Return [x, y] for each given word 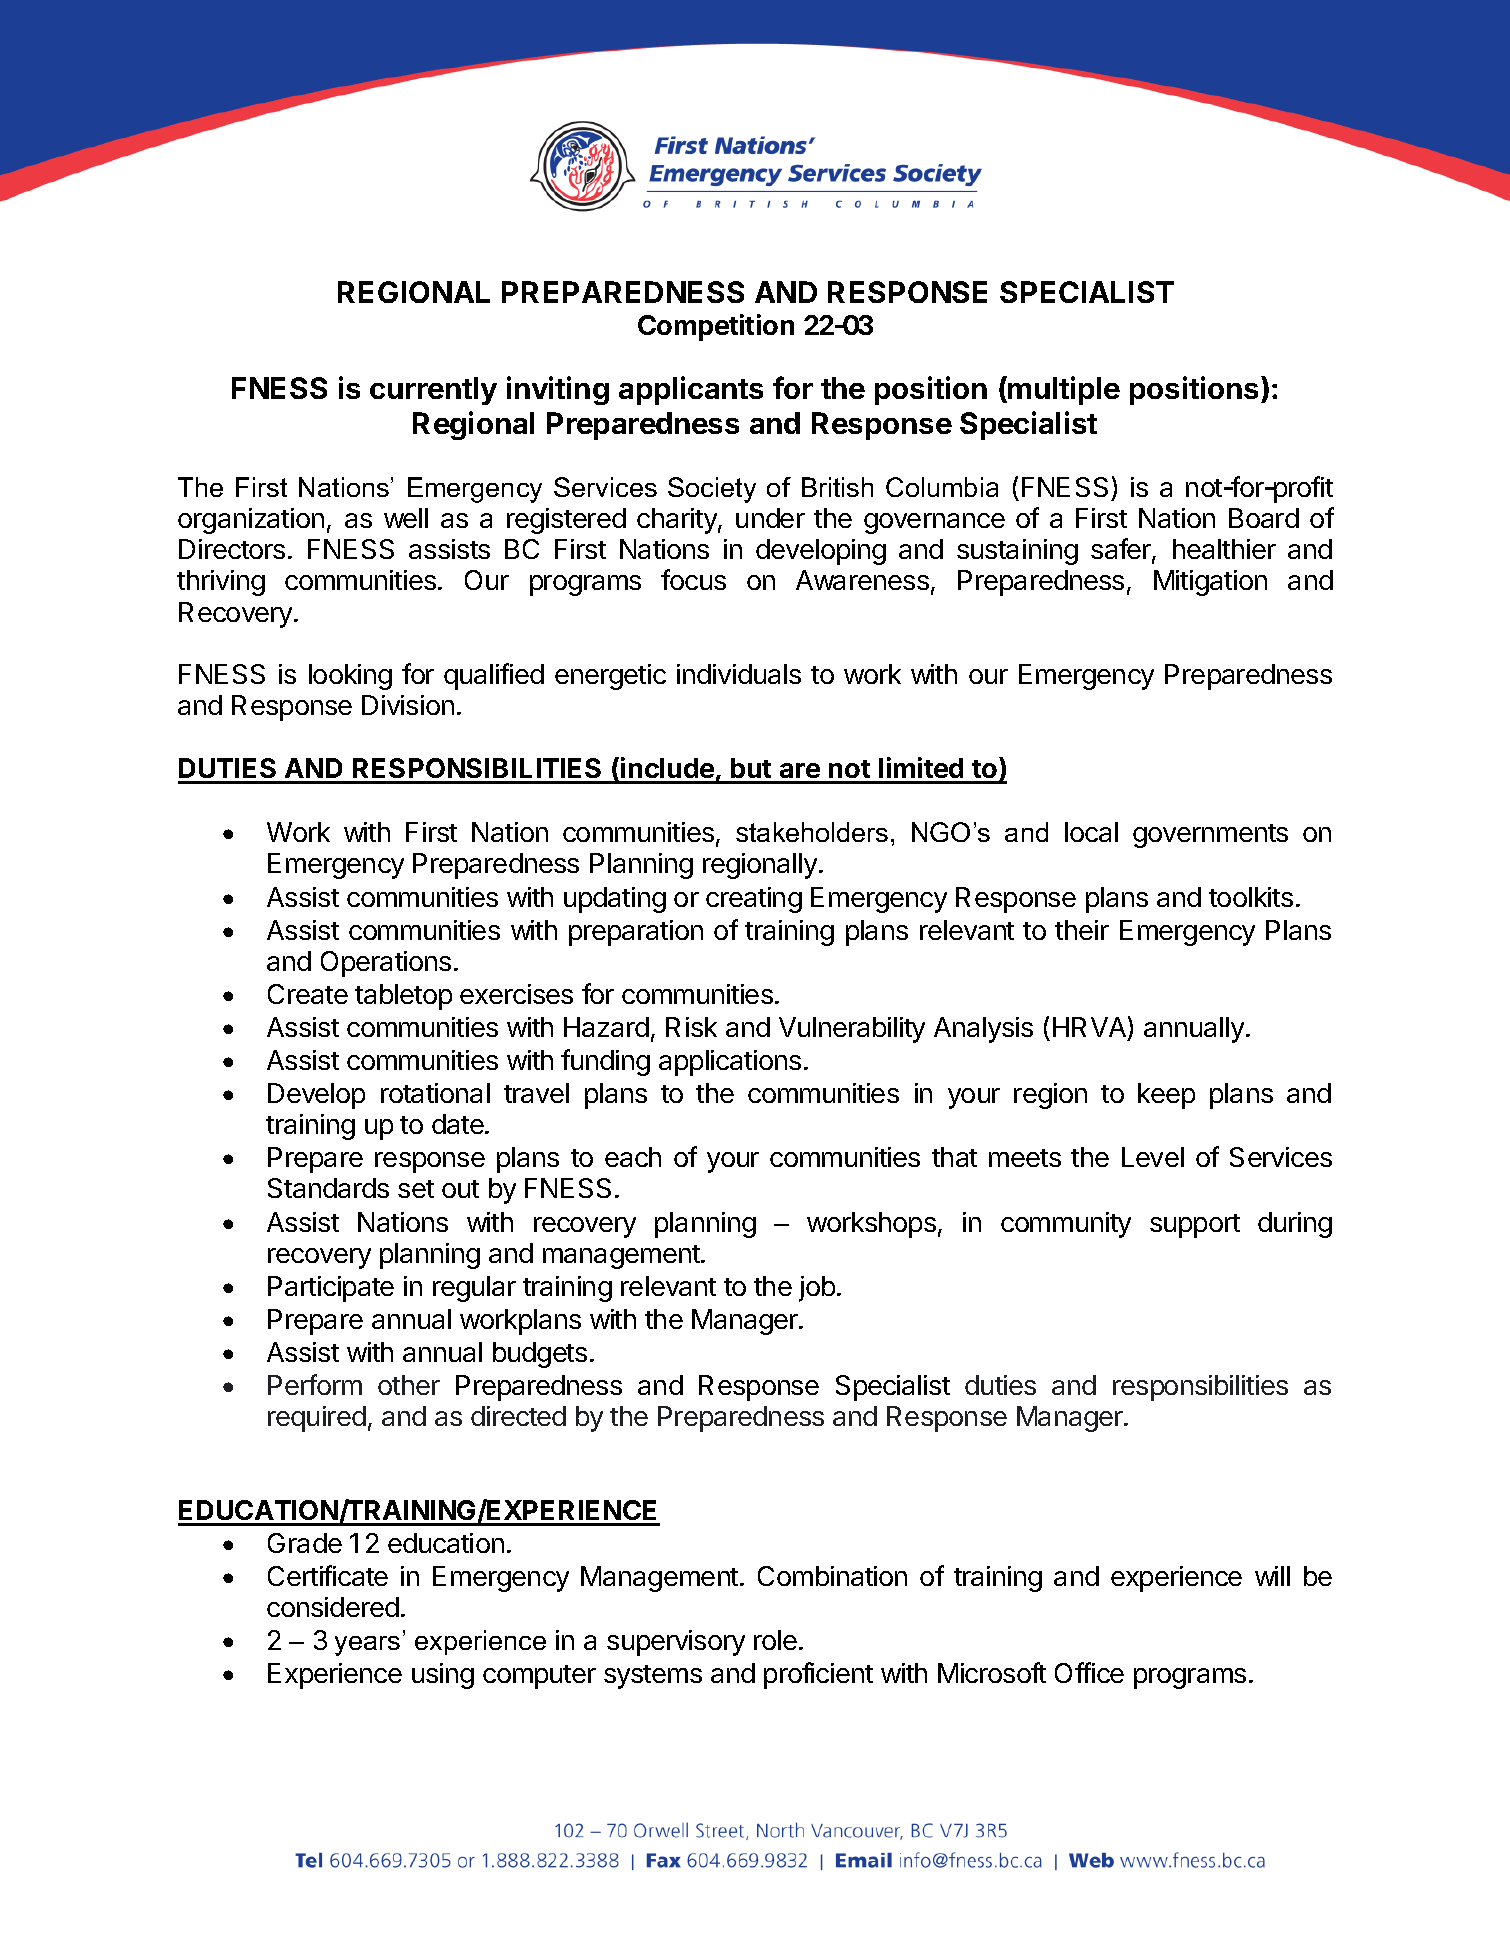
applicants [691, 390]
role [775, 1640]
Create [308, 994]
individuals [739, 674]
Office [1089, 1672]
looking [350, 677]
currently [433, 391]
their [1082, 930]
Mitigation [1210, 583]
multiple [1063, 390]
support [1195, 1226]
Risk [691, 1027]
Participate [331, 1289]
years [367, 1646]
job [817, 1289]
